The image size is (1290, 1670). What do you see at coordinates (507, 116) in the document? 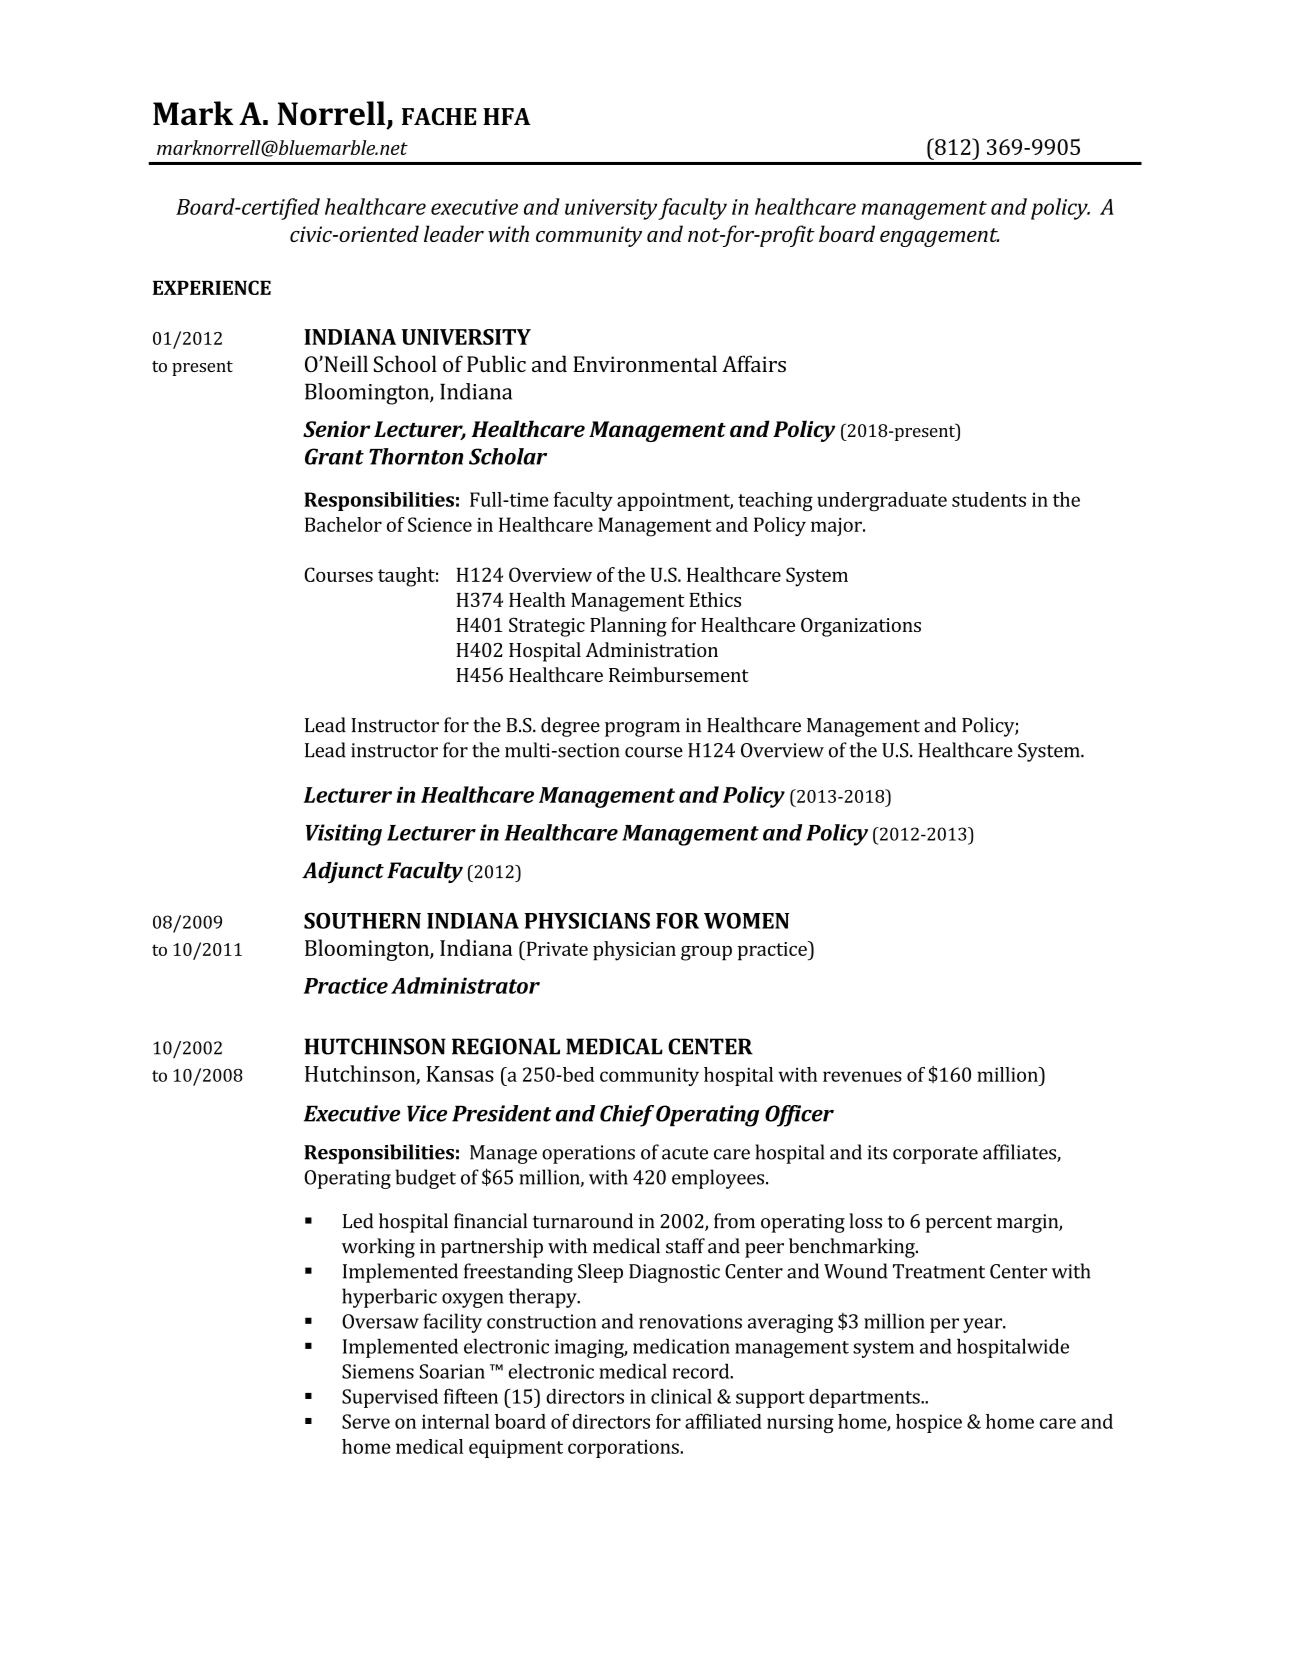
I see `HFA` at bounding box center [507, 116].
